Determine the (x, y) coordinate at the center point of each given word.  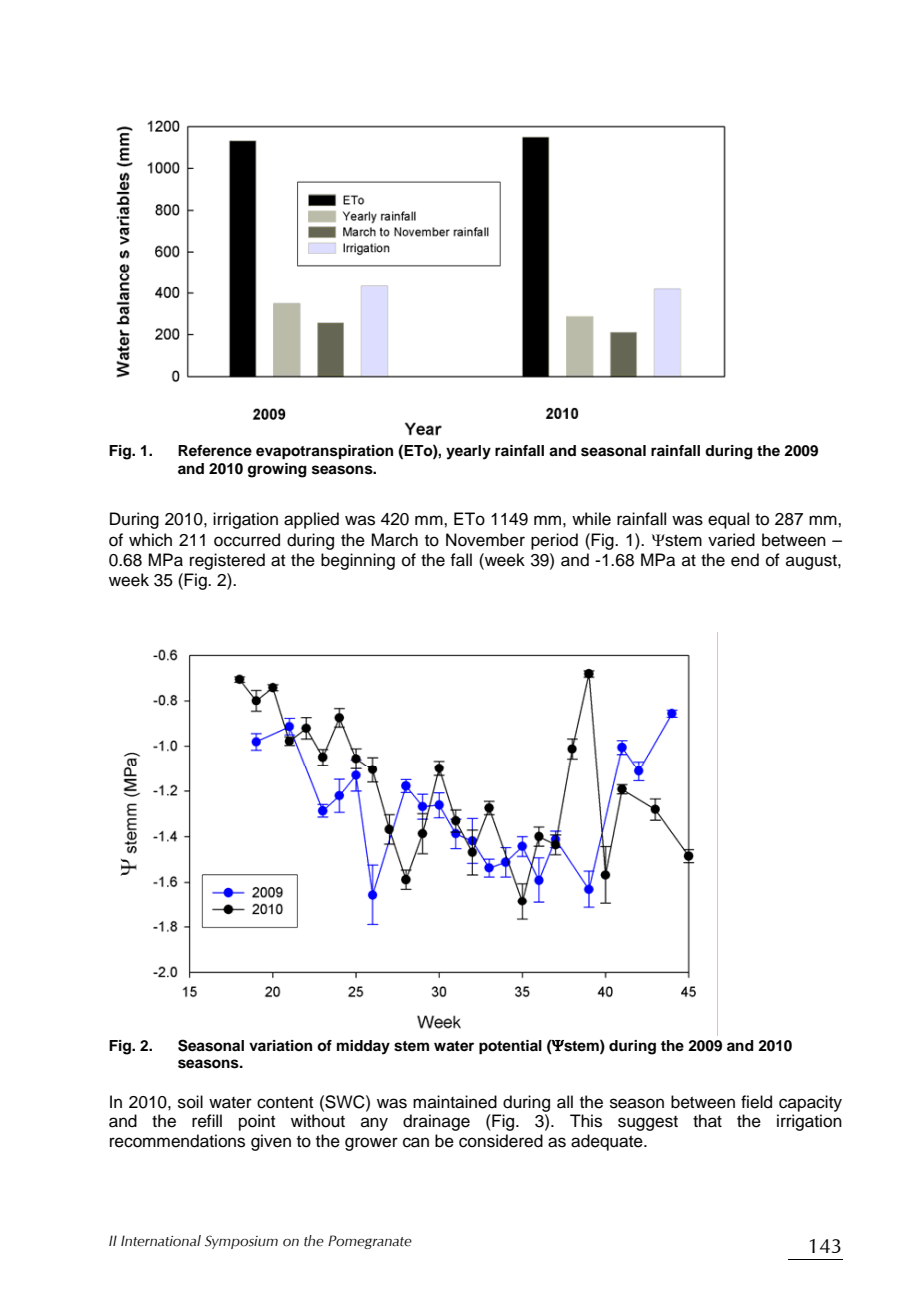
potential (510, 1047)
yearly (468, 452)
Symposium (241, 1242)
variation (280, 1046)
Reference (215, 451)
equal (728, 520)
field (756, 1102)
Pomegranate (370, 1242)
